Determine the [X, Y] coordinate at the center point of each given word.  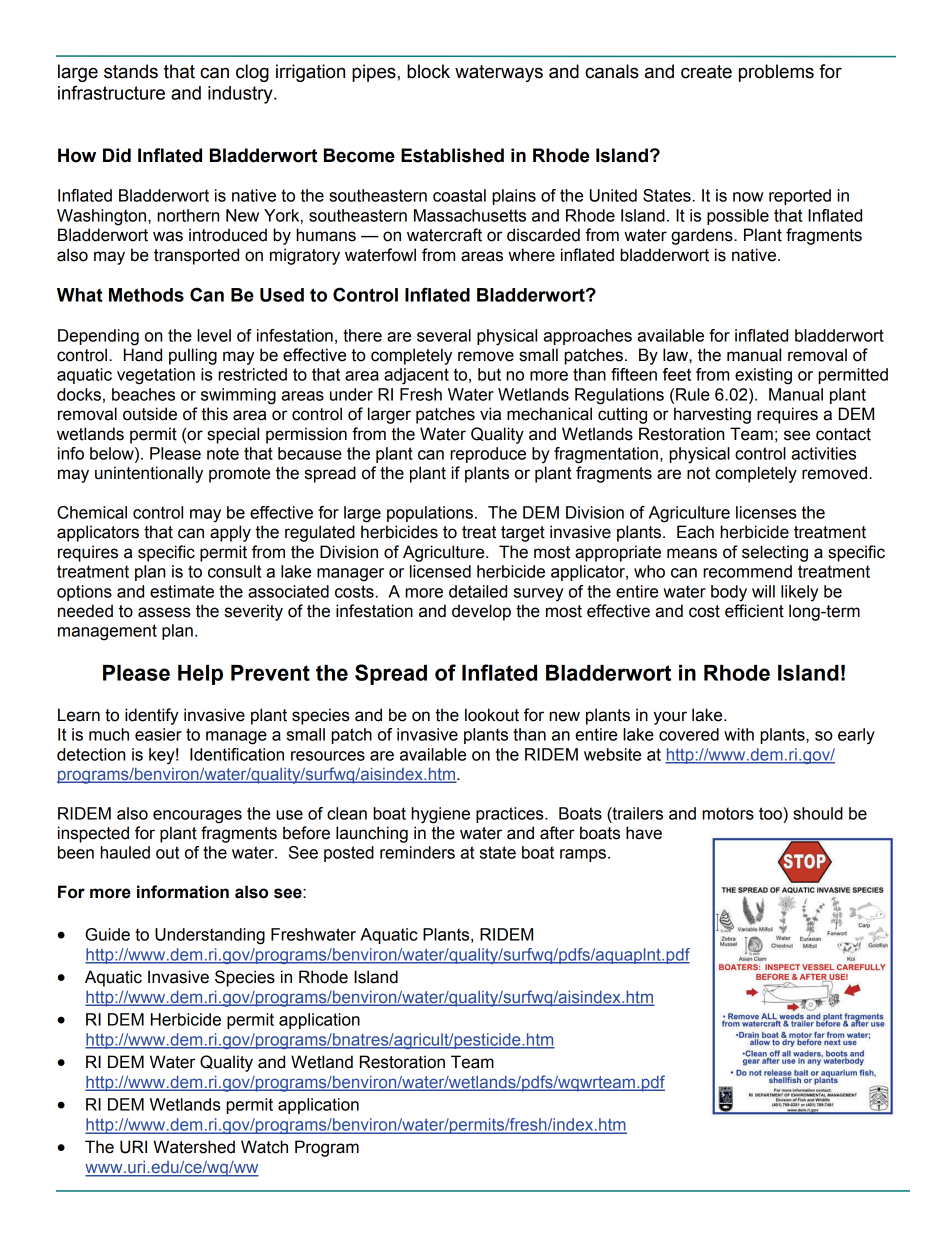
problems [776, 73]
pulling [193, 356]
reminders [417, 852]
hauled [125, 852]
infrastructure [111, 92]
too [771, 813]
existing [763, 376]
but [489, 374]
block [428, 71]
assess [164, 612]
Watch [264, 1147]
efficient [754, 611]
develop [481, 612]
